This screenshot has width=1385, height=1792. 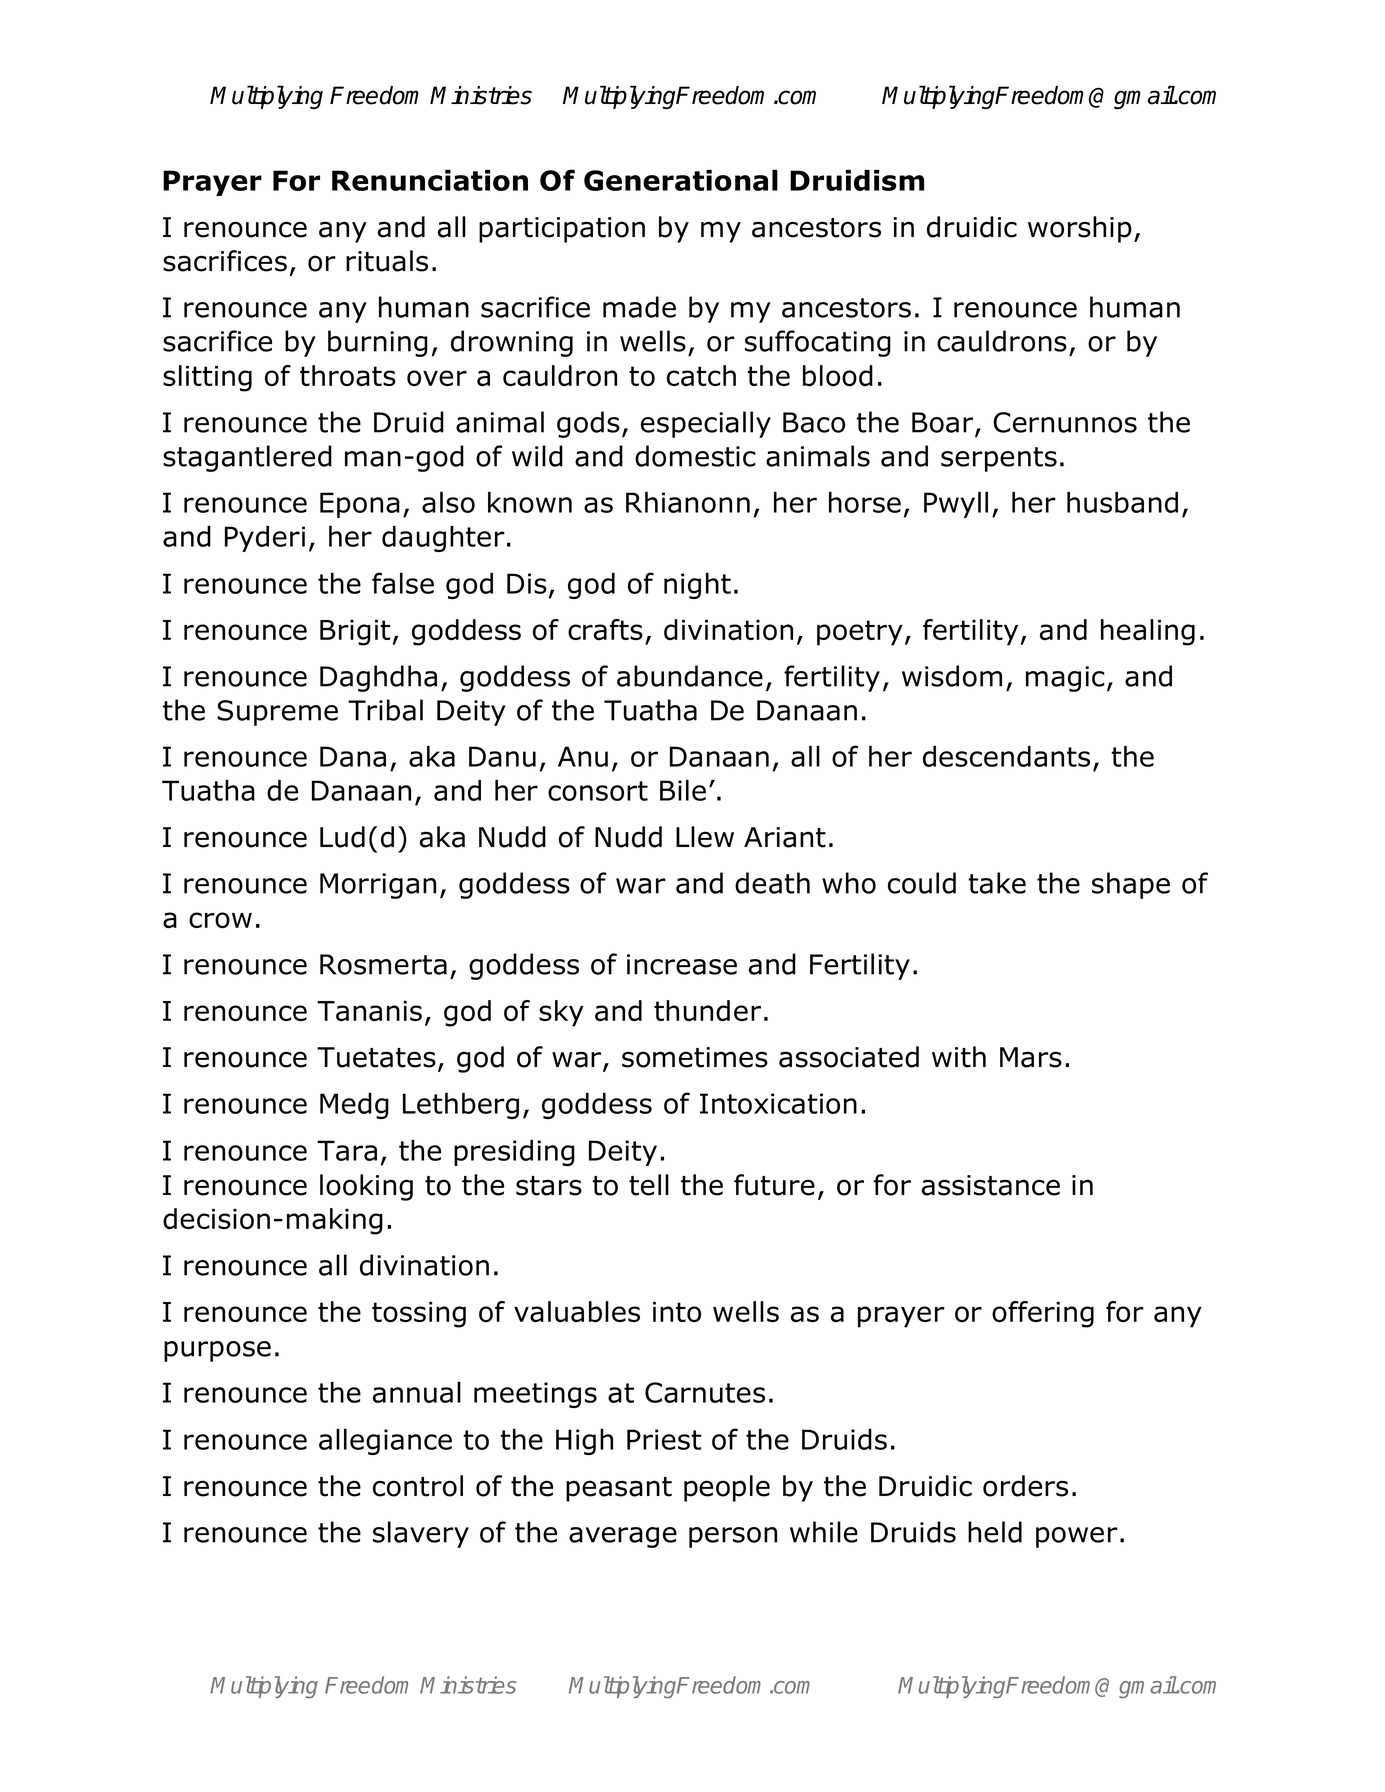 What do you see at coordinates (1065, 679) in the screenshot?
I see `magic` at bounding box center [1065, 679].
